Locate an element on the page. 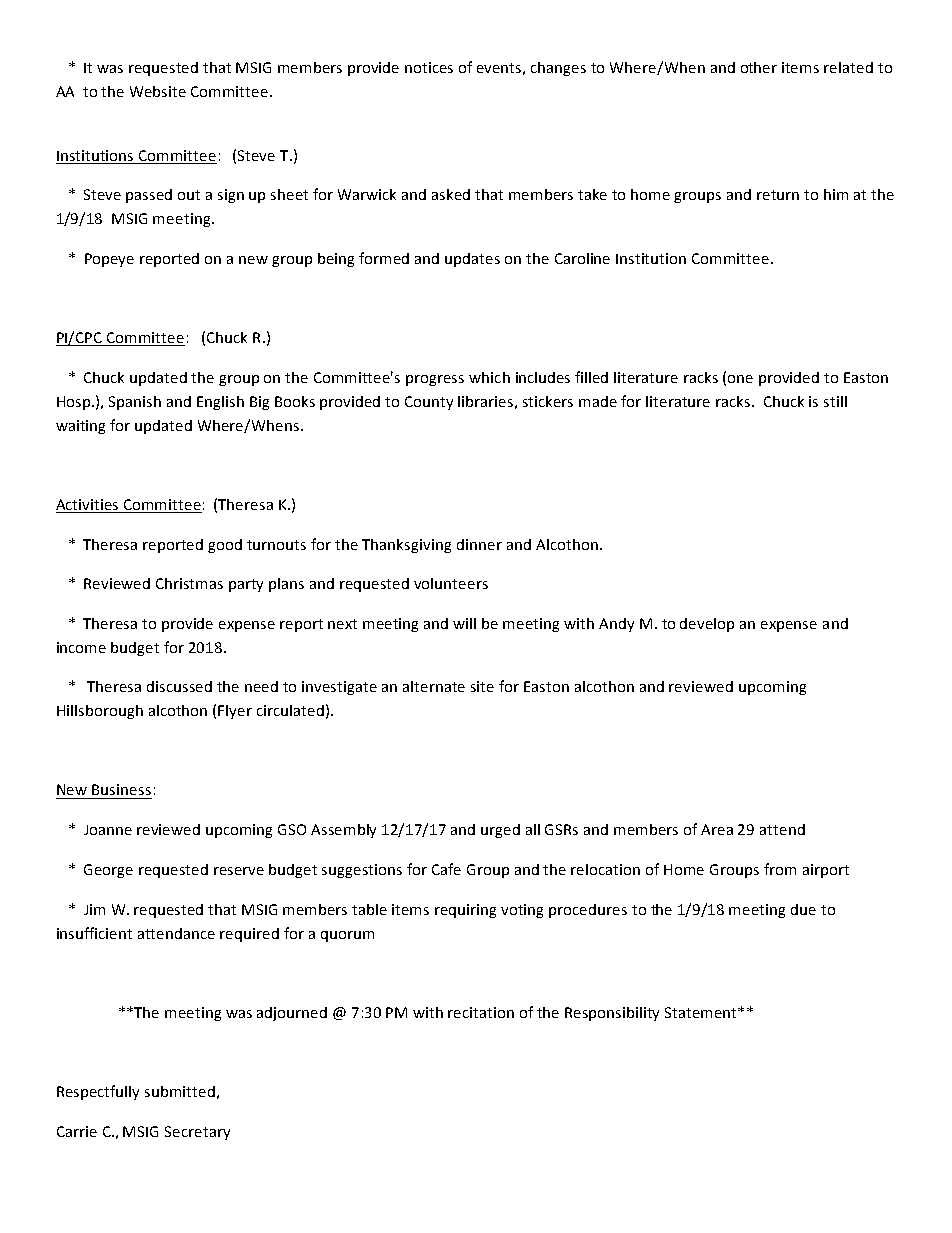 This image has height=1233, width=952. Cafe is located at coordinates (446, 869).
